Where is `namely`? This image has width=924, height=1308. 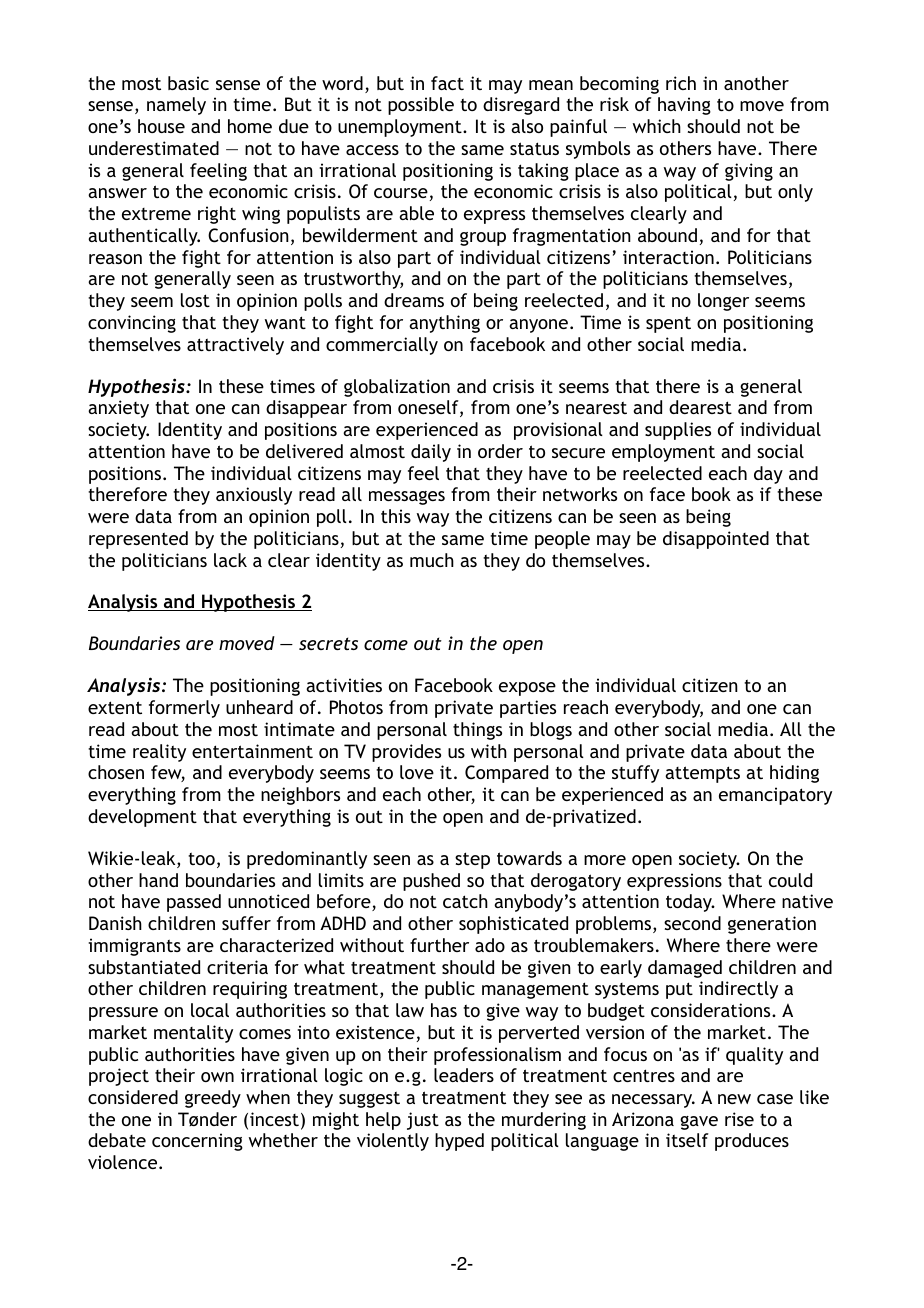
namely is located at coordinates (176, 106).
